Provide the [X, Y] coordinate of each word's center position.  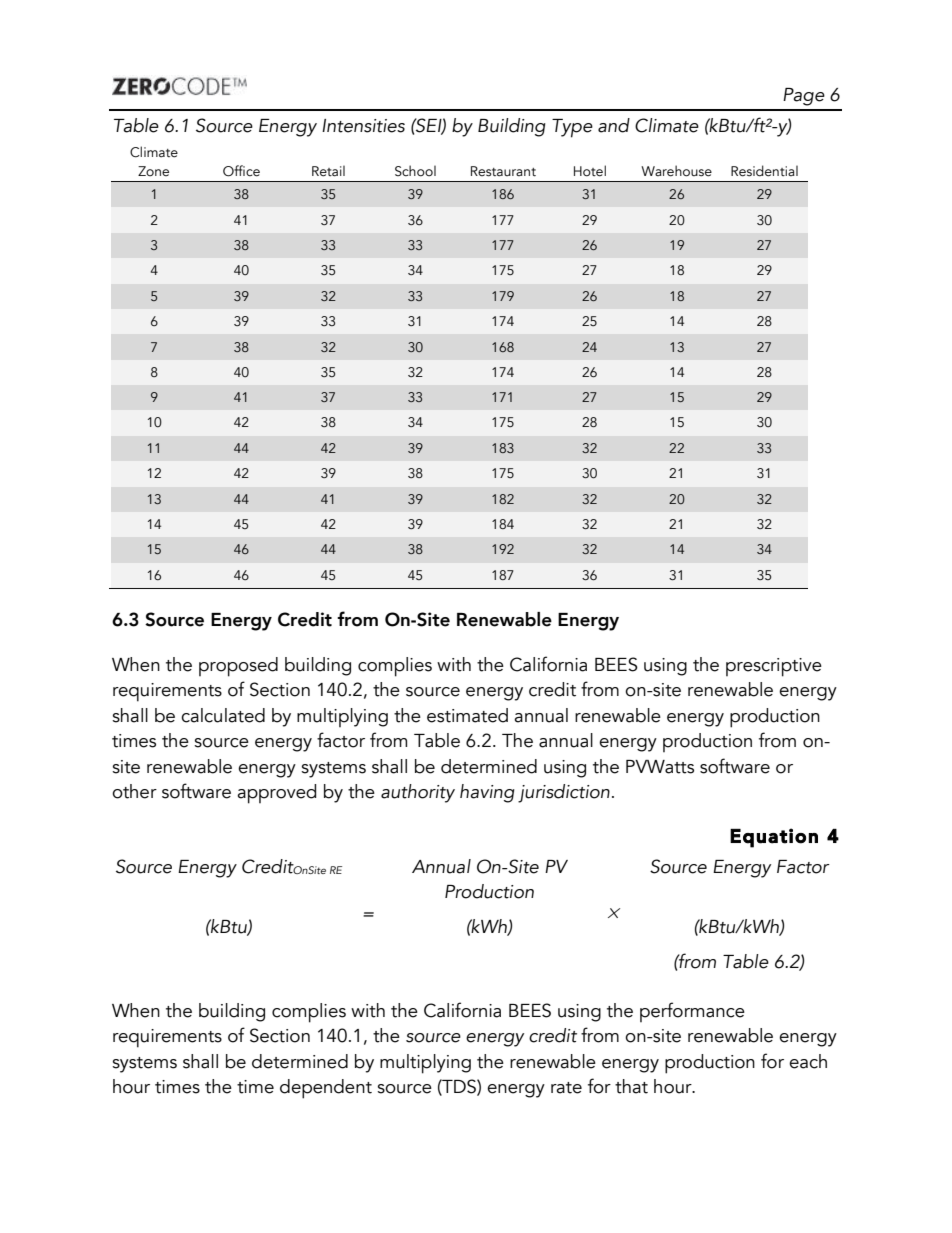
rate [566, 1088]
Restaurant [503, 171]
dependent [326, 1089]
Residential [764, 171]
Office [241, 171]
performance [692, 1012]
